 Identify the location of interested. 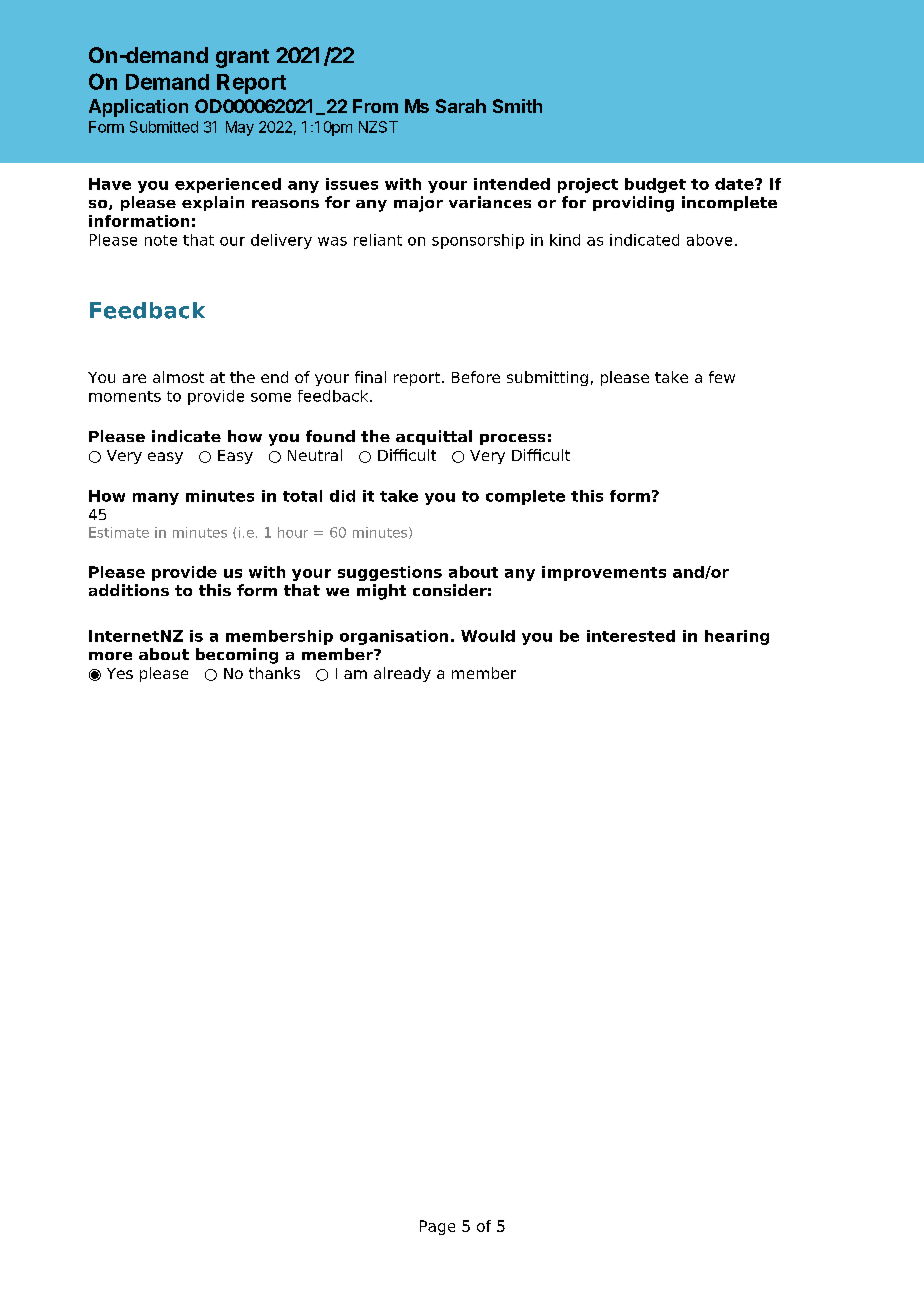
(631, 636).
